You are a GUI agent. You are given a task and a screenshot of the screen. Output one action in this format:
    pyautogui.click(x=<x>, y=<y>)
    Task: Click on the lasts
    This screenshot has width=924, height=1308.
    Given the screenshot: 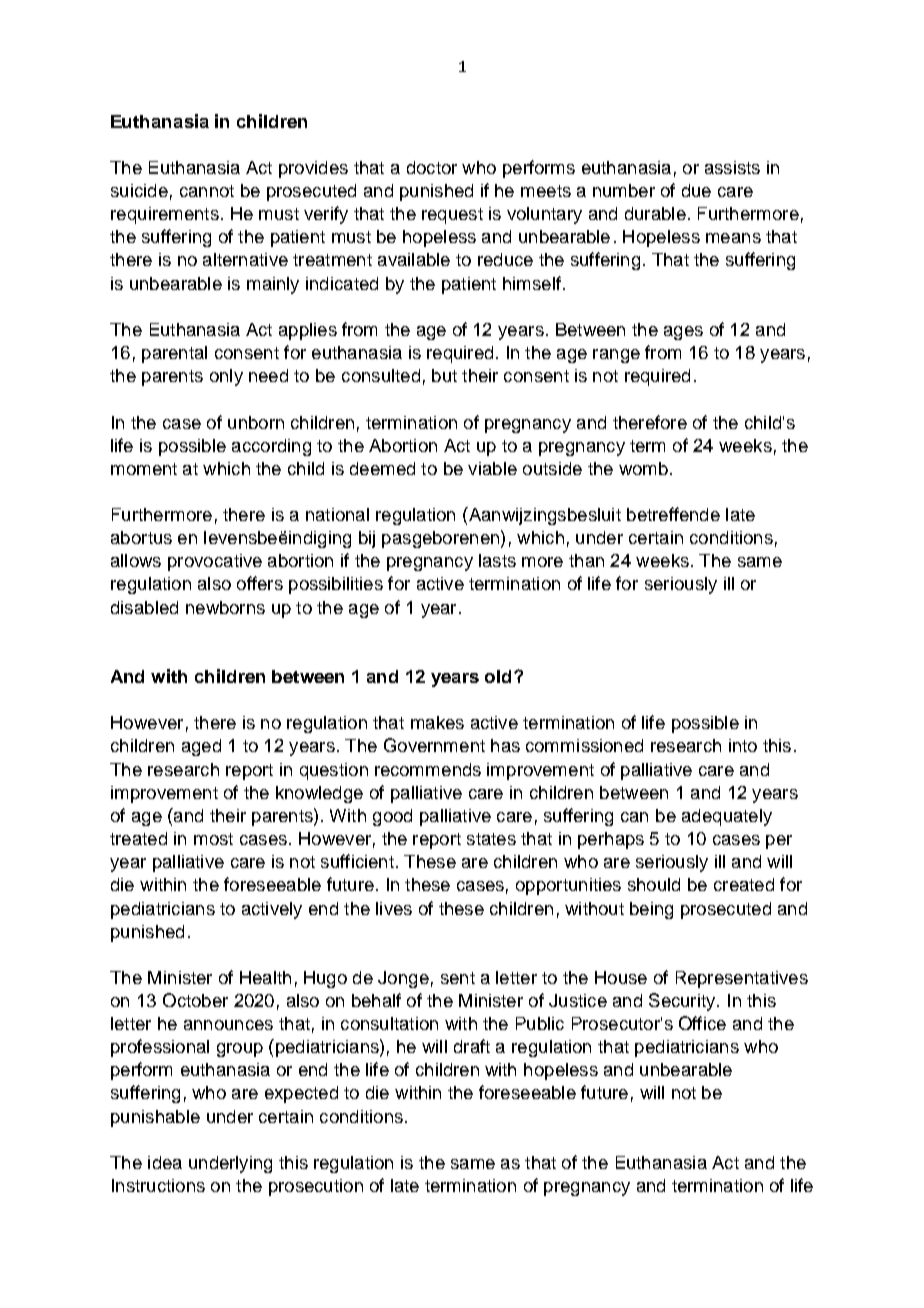 What is the action you would take?
    pyautogui.click(x=497, y=560)
